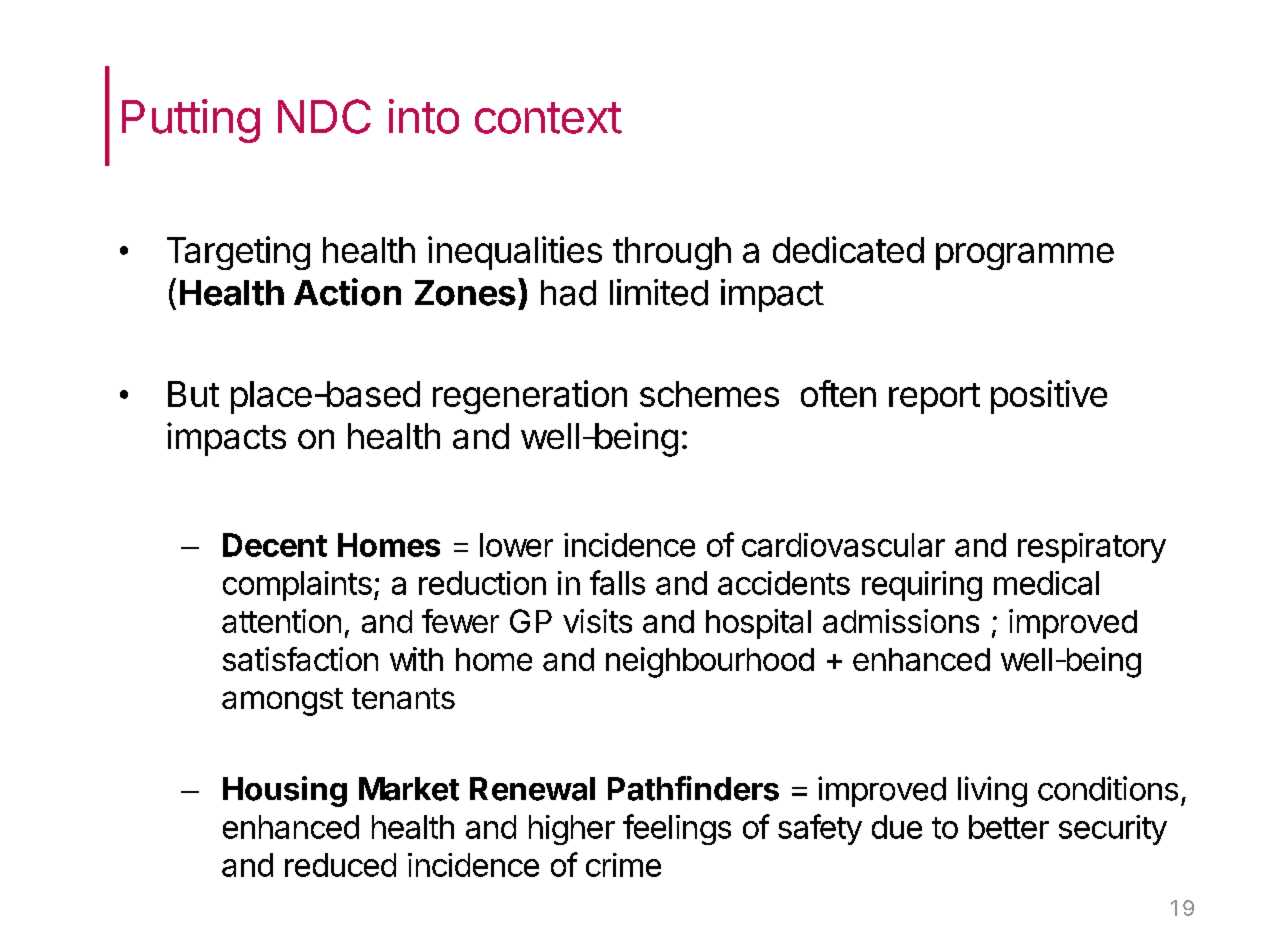  What do you see at coordinates (548, 118) in the screenshot?
I see `context` at bounding box center [548, 118].
